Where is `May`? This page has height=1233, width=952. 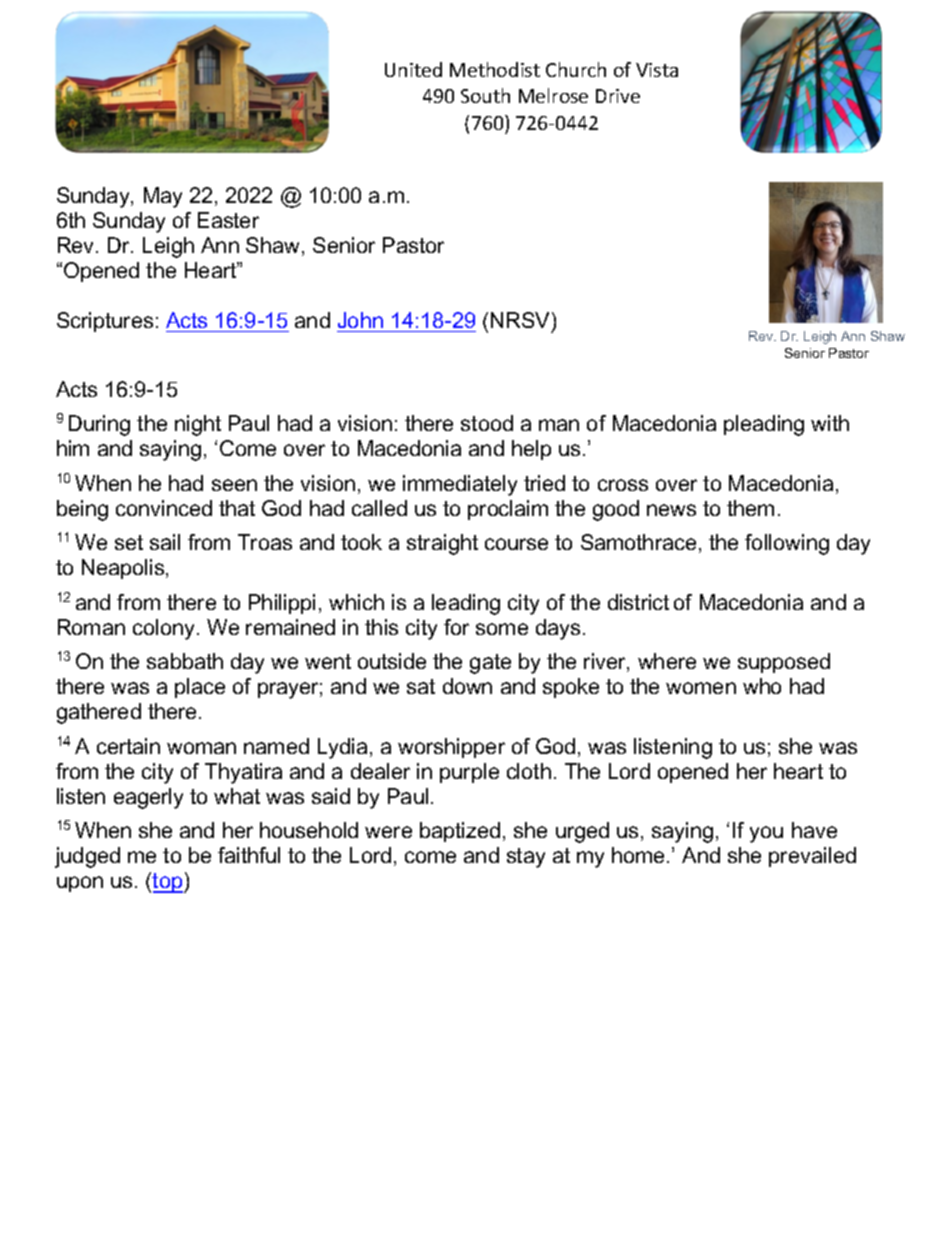
May is located at coordinates (163, 197).
